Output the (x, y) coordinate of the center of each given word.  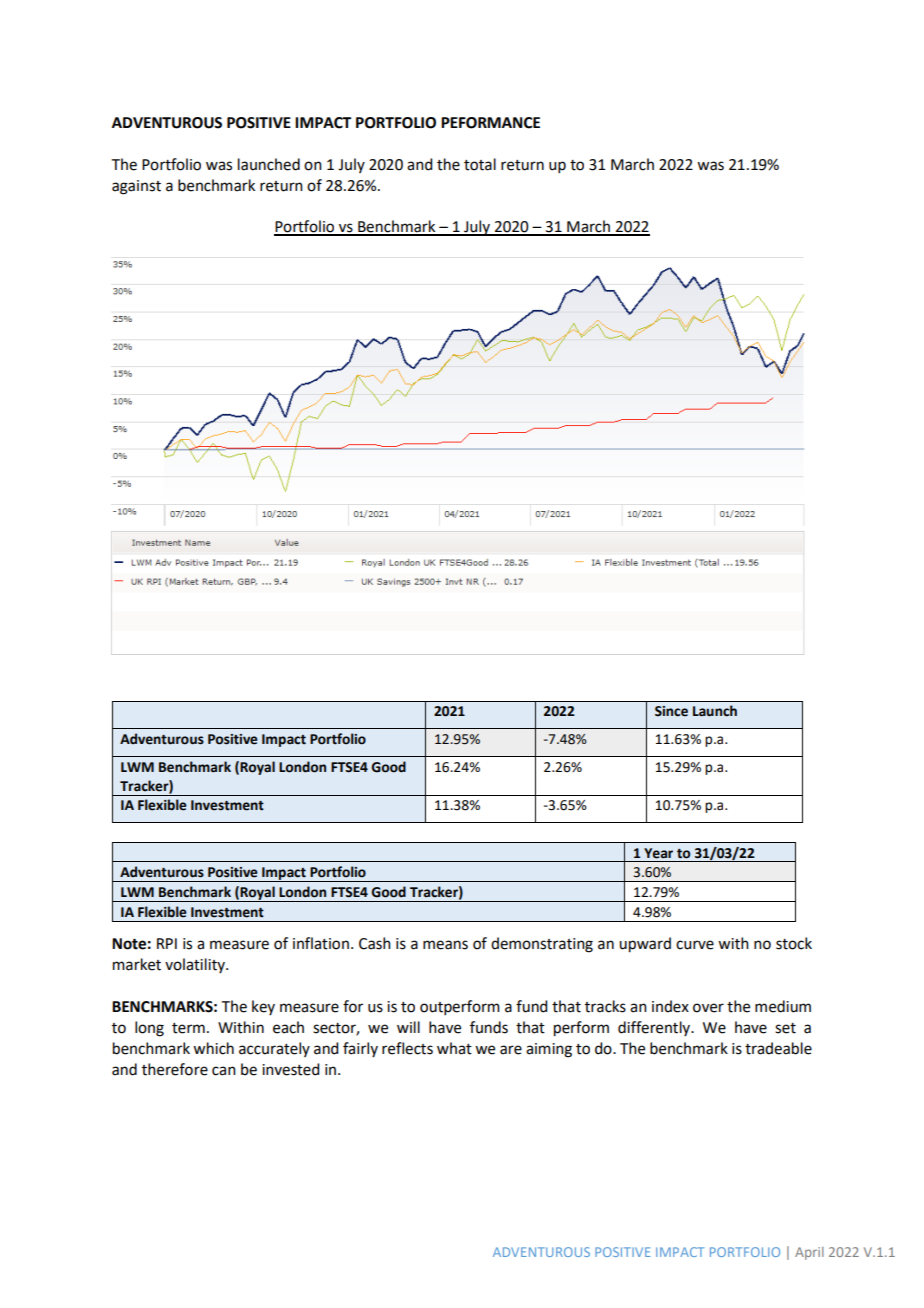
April (809, 1253)
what (454, 1048)
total (480, 164)
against (136, 187)
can (224, 1071)
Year (658, 853)
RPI (167, 943)
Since (671, 711)
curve (695, 945)
